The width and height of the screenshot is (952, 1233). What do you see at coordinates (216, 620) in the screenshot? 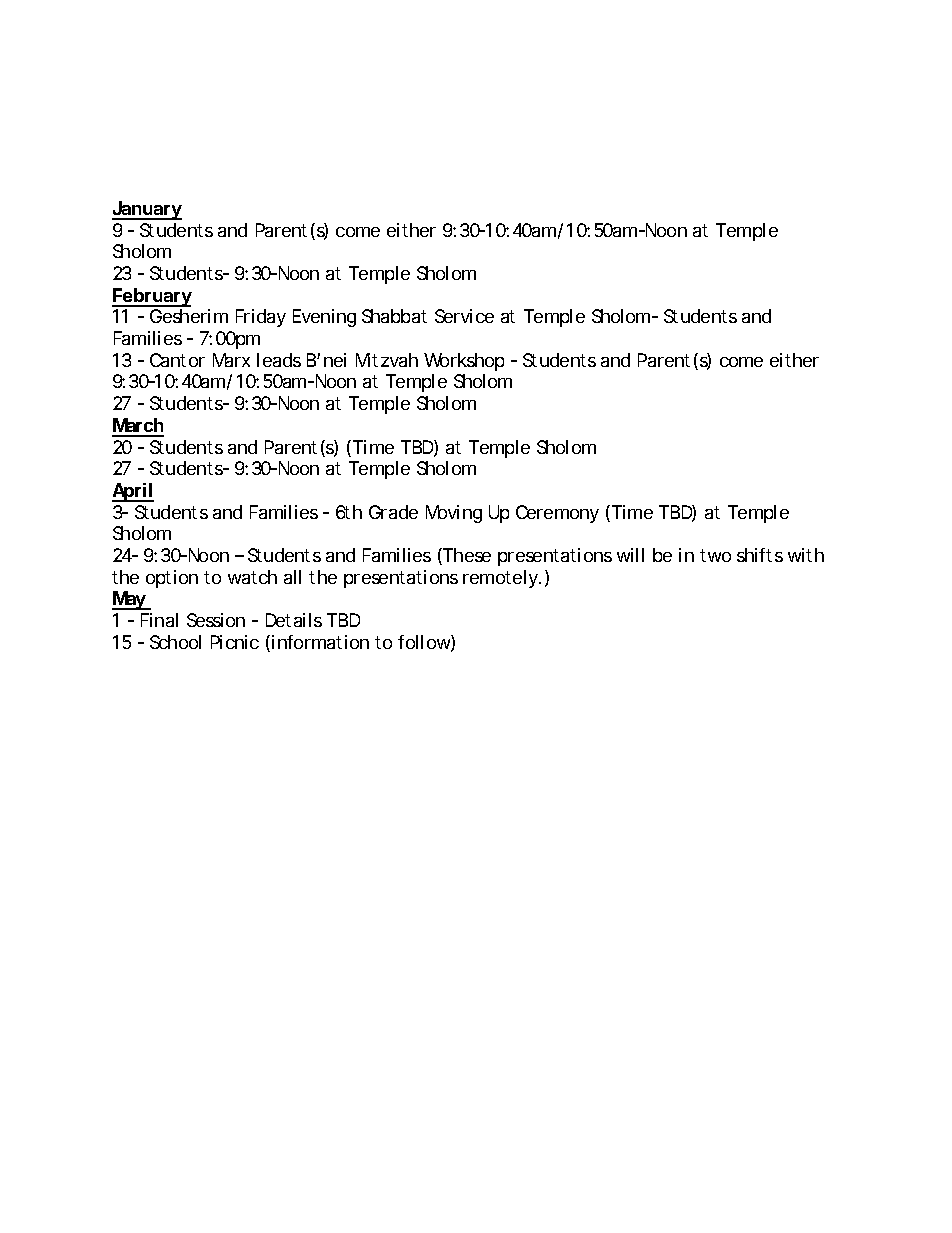
I see `Session` at bounding box center [216, 620].
